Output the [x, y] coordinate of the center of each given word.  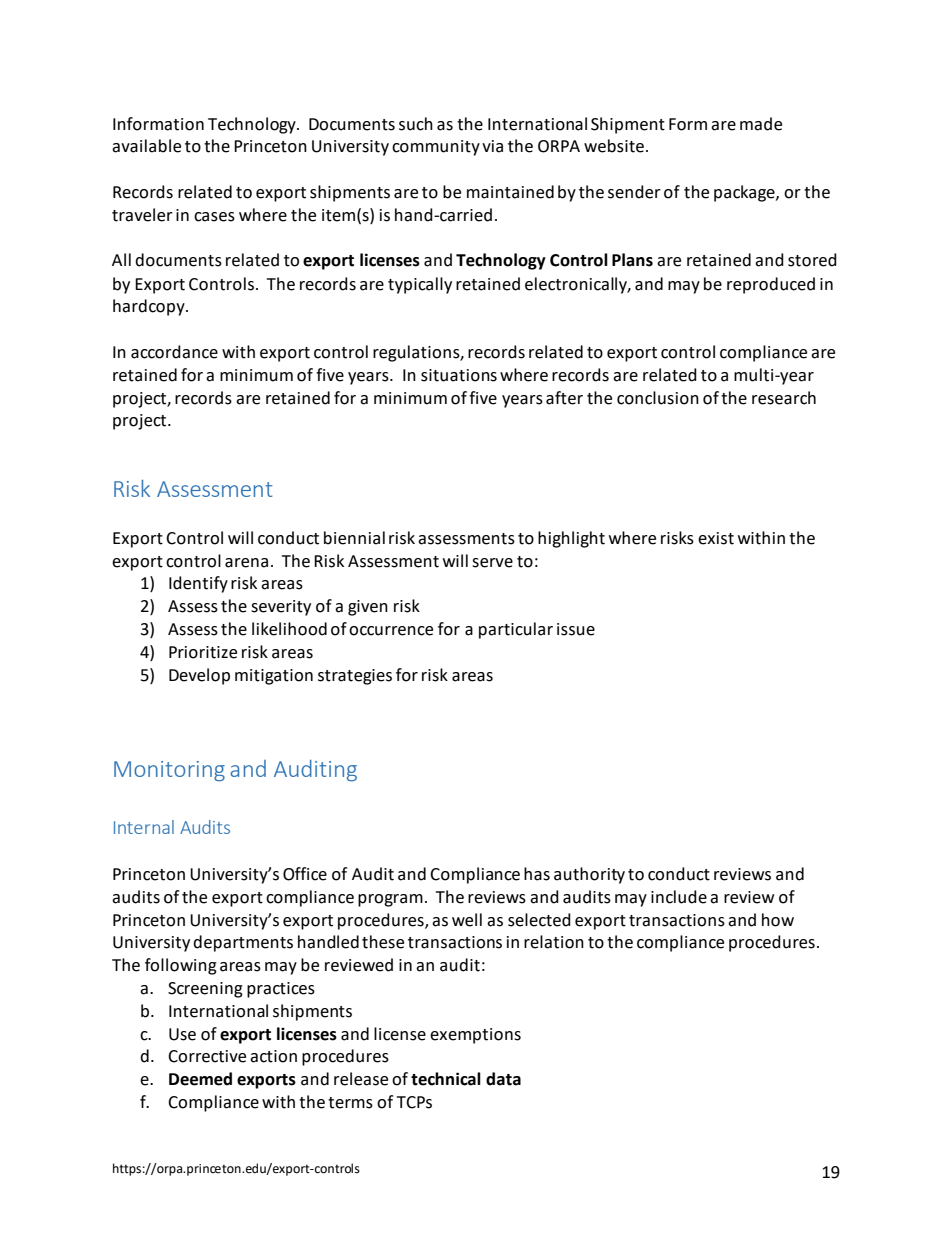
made [761, 124]
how [778, 920]
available [146, 146]
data [503, 1079]
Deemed [200, 1079]
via [492, 146]
